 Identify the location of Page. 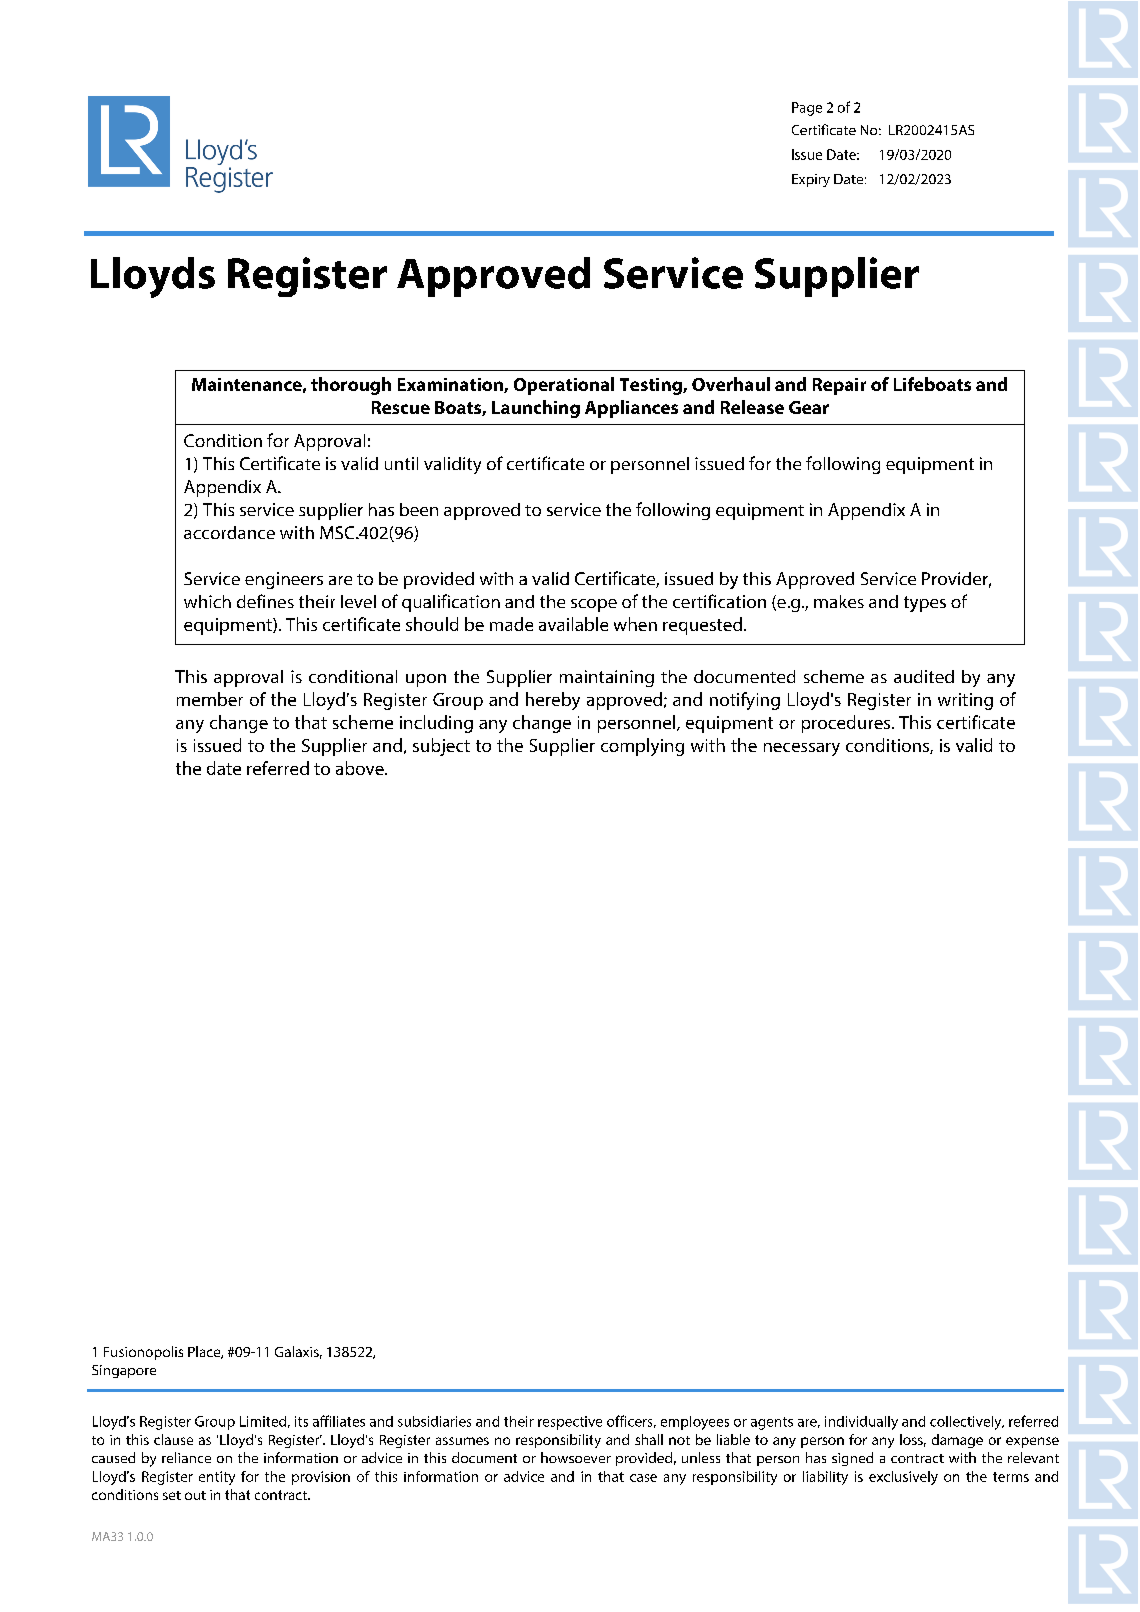
(807, 109).
